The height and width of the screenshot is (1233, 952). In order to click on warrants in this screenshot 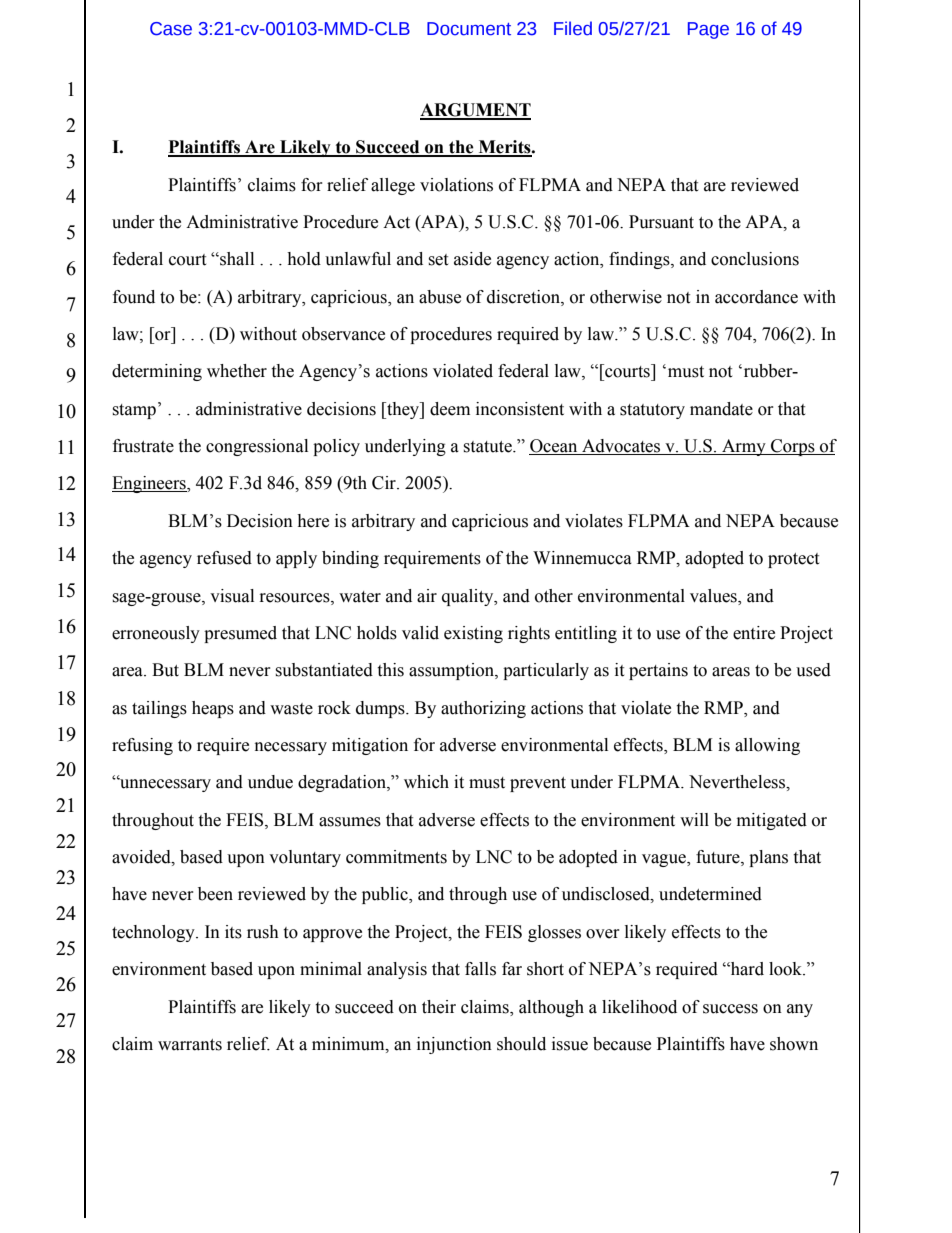, I will do `click(190, 1045)`.
